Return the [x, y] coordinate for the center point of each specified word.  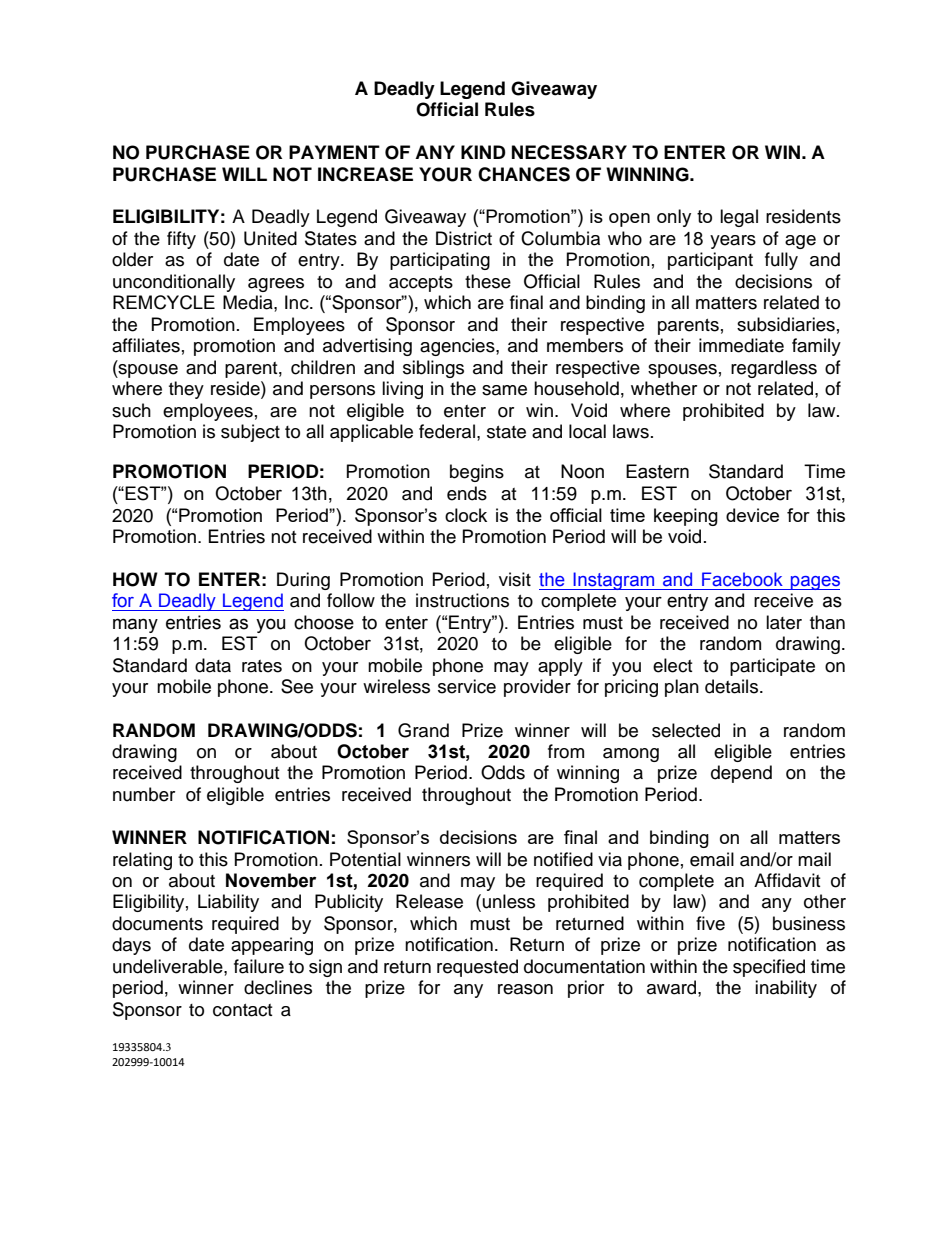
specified [769, 968]
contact [242, 1010]
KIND [483, 152]
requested [477, 968]
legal [739, 218]
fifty [181, 240]
